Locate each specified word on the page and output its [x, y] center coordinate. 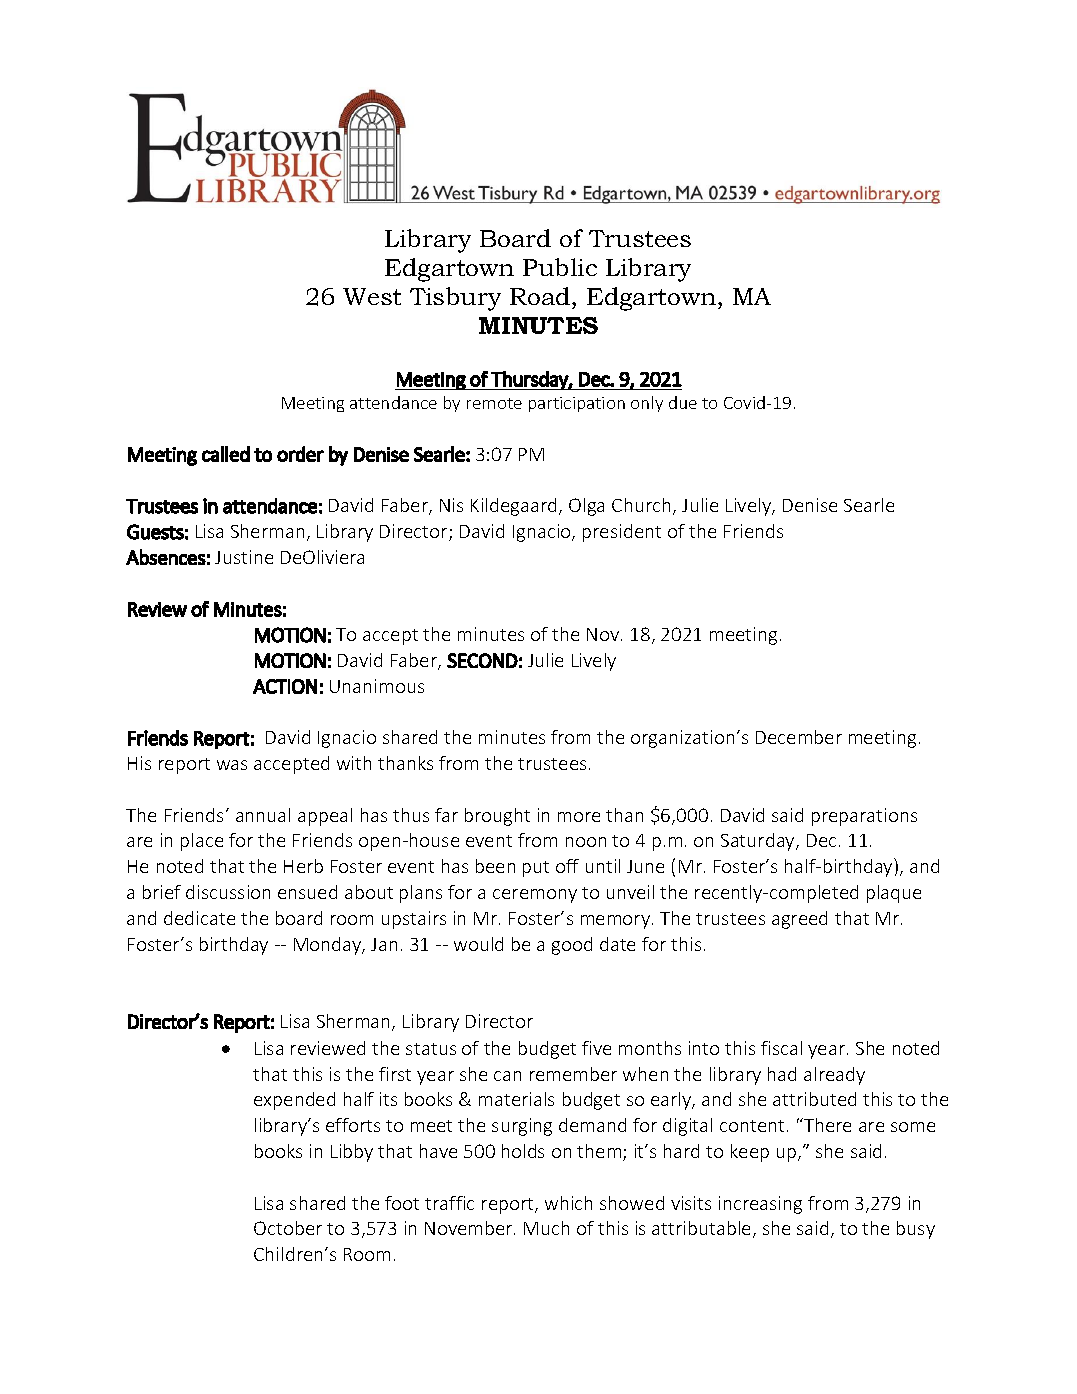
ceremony [535, 896]
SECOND [482, 660]
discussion [228, 892]
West [372, 296]
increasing [760, 1205]
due [683, 402]
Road [540, 296]
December [799, 737]
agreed [799, 920]
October [288, 1228]
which [568, 1203]
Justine [244, 557]
